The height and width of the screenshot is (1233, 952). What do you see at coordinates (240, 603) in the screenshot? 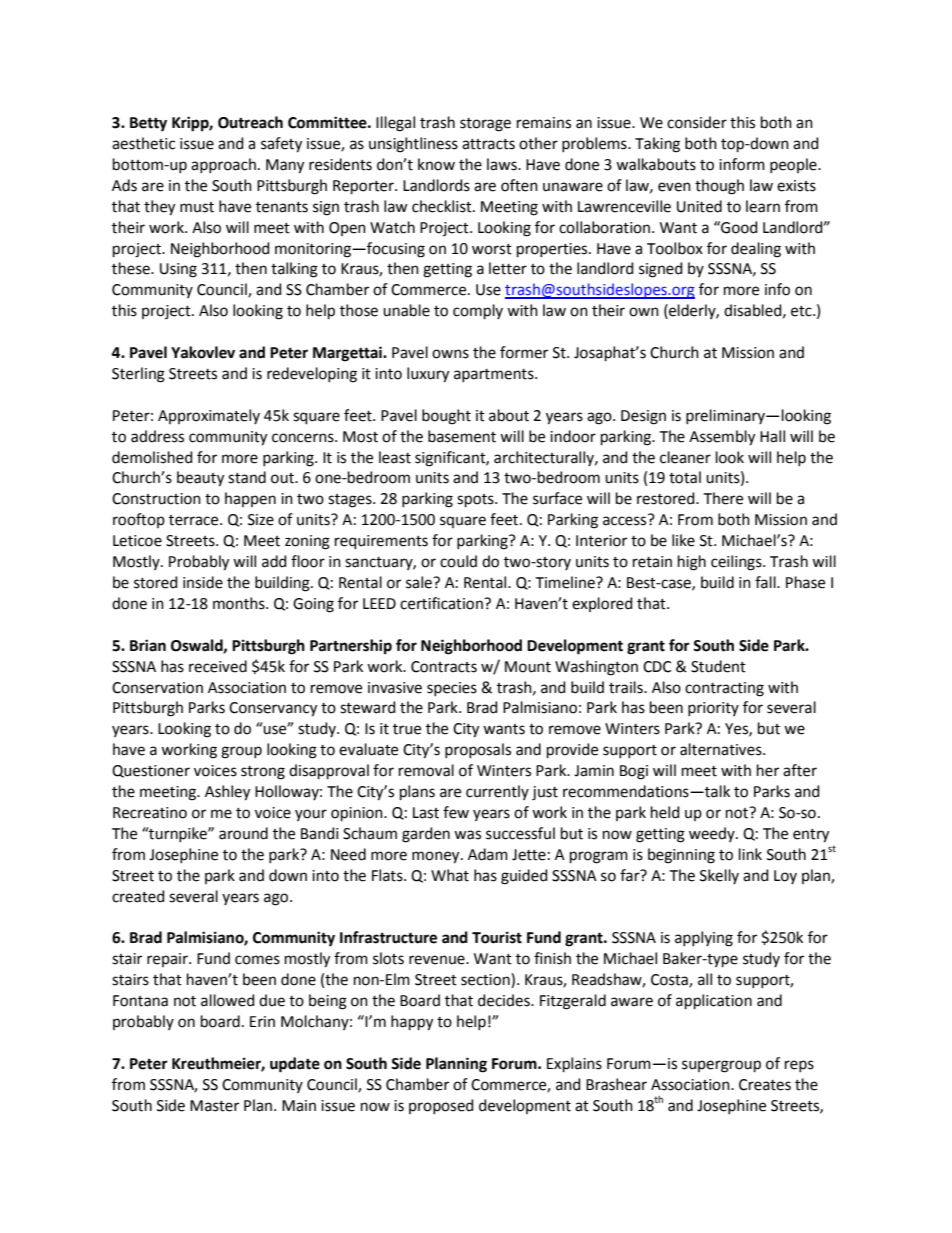
I see `months` at bounding box center [240, 603].
